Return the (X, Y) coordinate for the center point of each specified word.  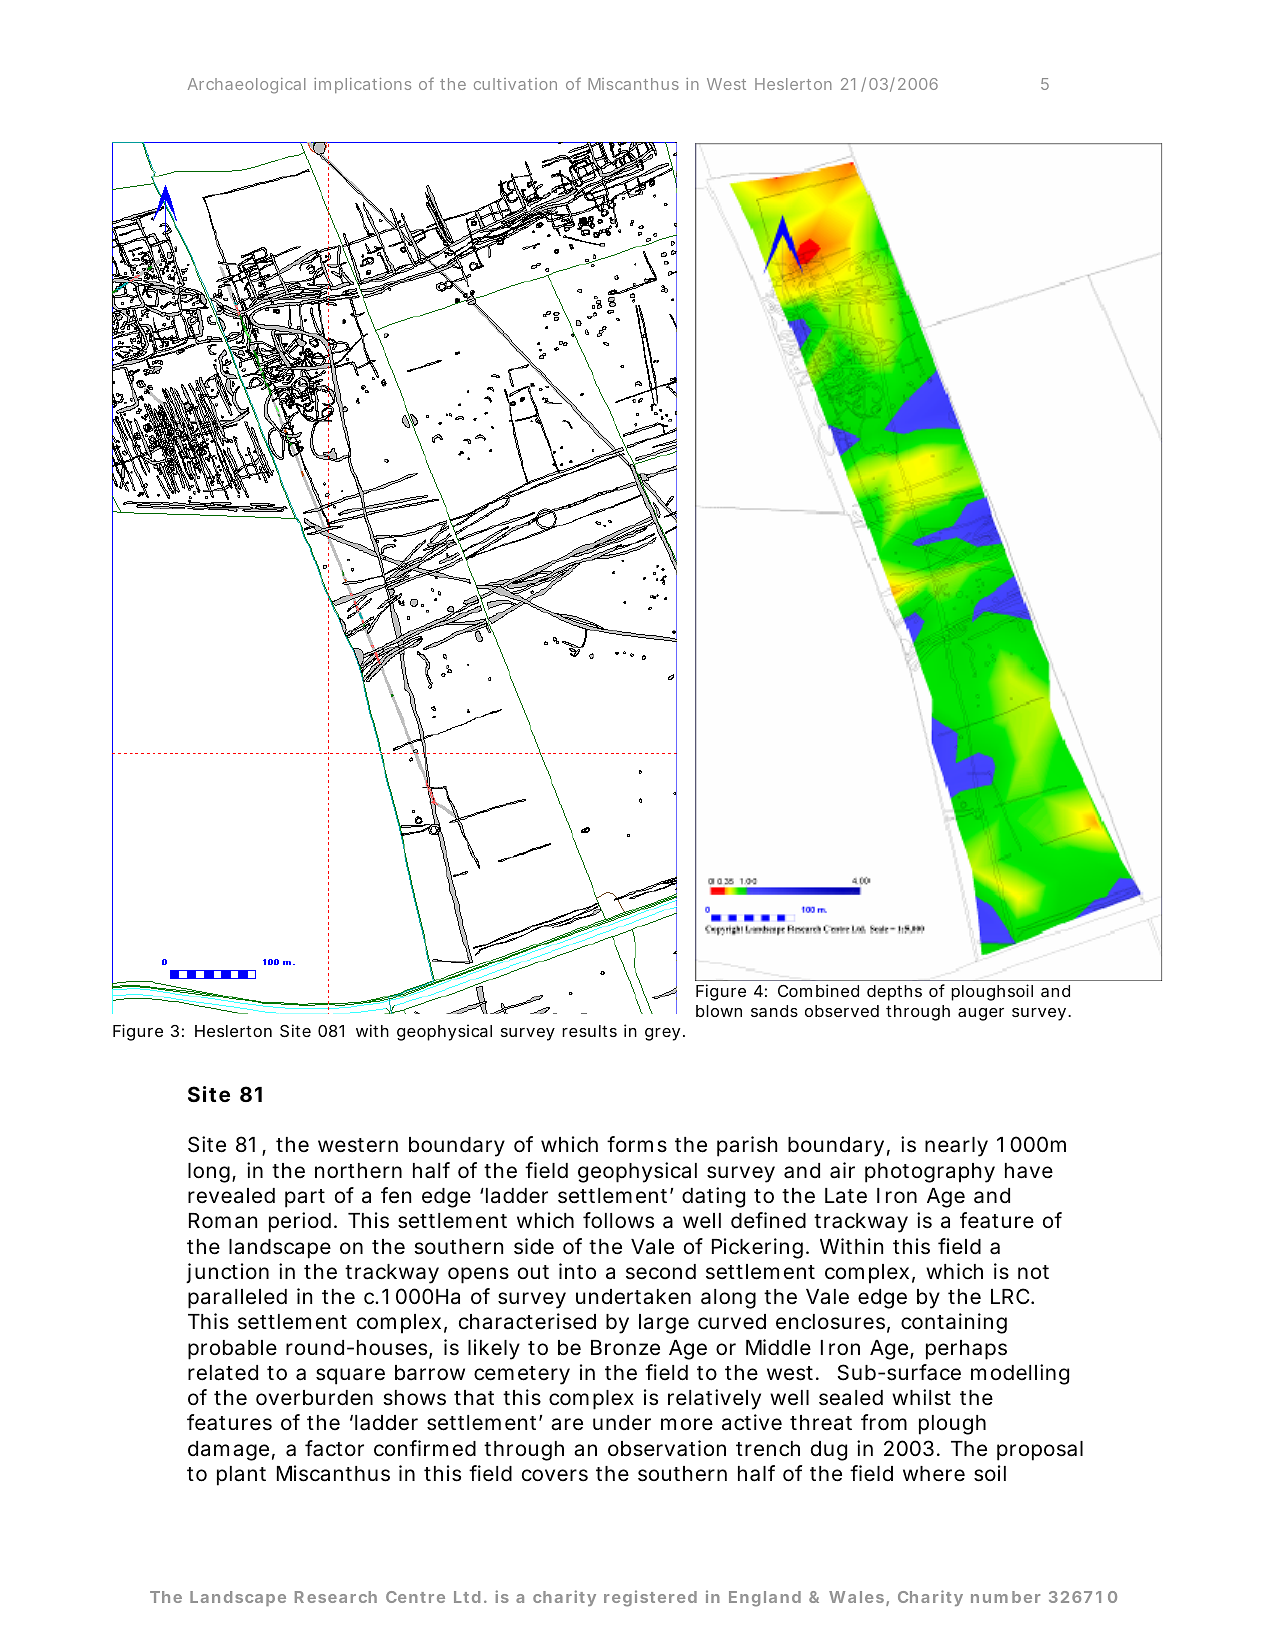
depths (894, 993)
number (1005, 1597)
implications (362, 85)
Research (336, 1597)
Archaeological (247, 86)
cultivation (515, 84)
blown (719, 1011)
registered (650, 1598)
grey (662, 1034)
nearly (956, 1147)
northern (358, 1170)
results (589, 1031)
